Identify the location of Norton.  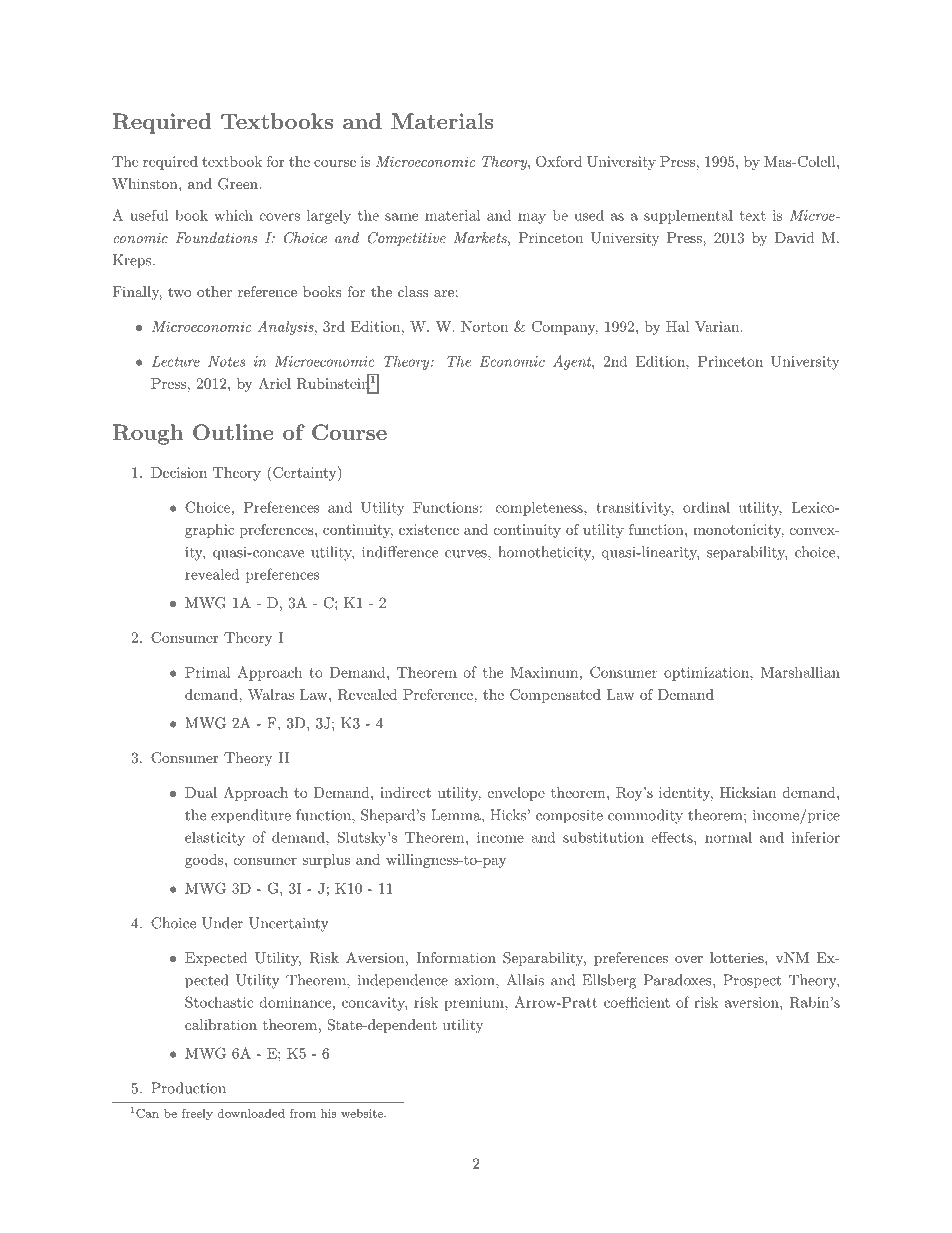
(484, 326).
